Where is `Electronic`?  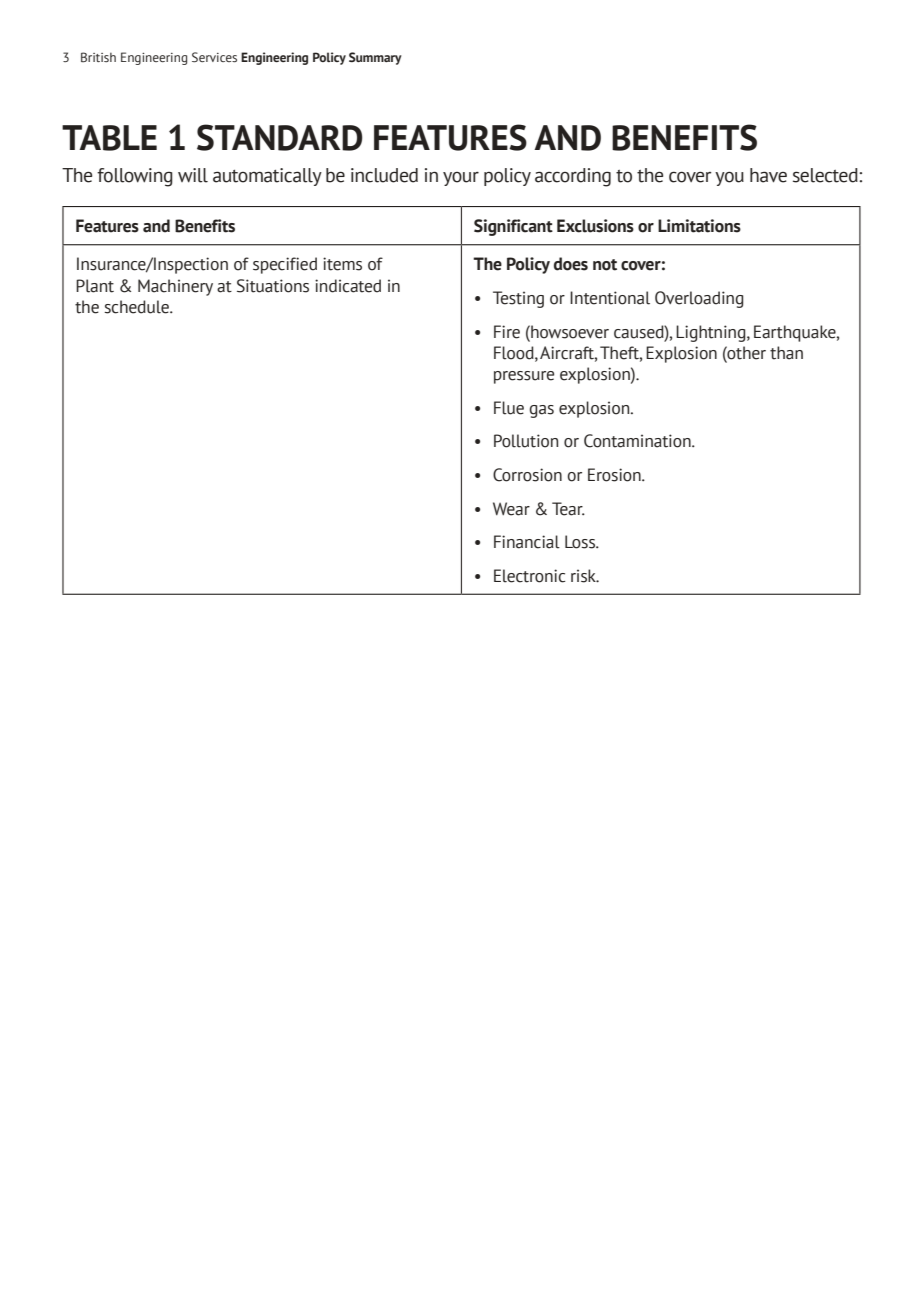 Electronic is located at coordinates (529, 576).
